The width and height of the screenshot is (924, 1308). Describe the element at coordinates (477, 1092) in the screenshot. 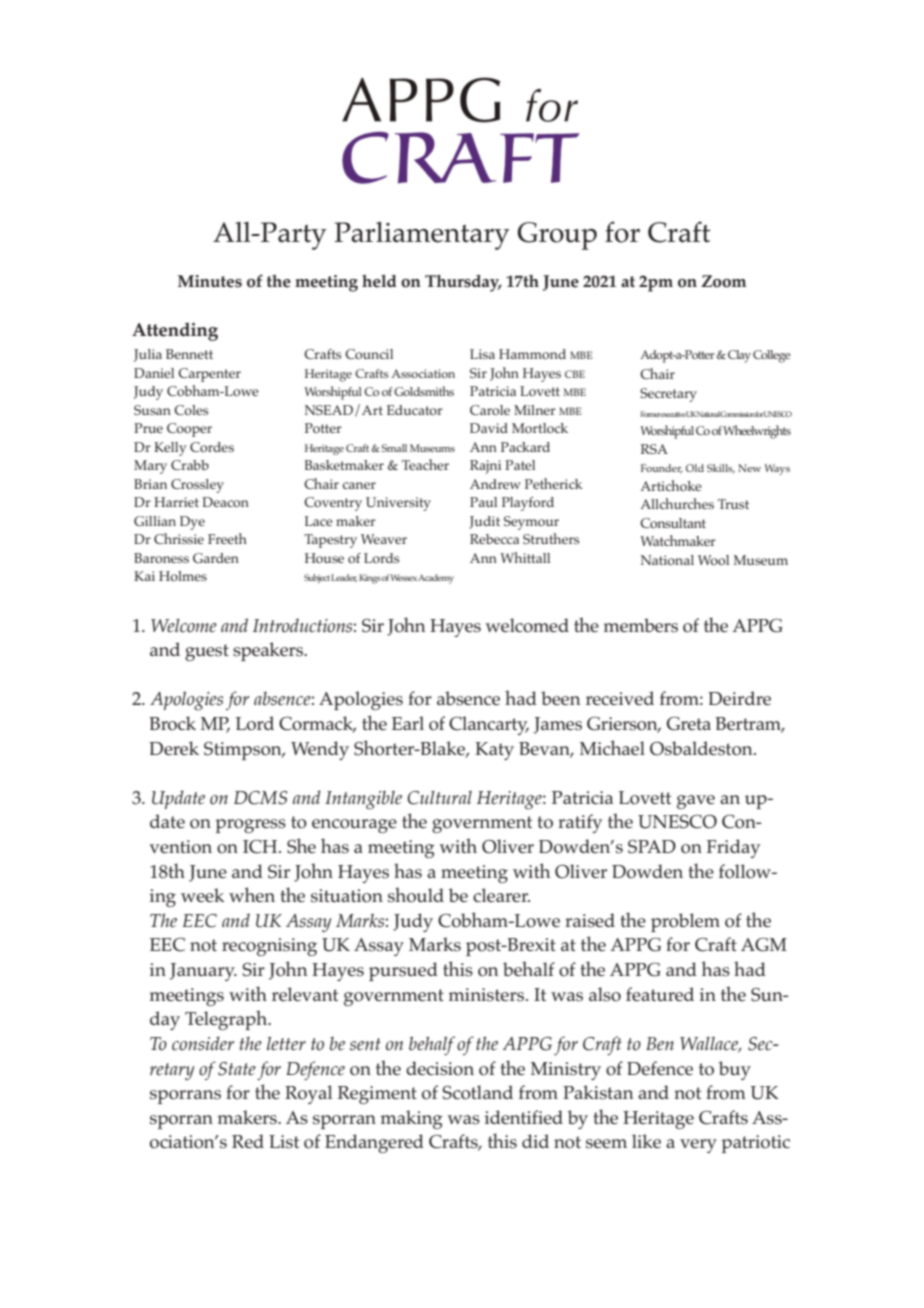

I see `Scotland` at that location.
